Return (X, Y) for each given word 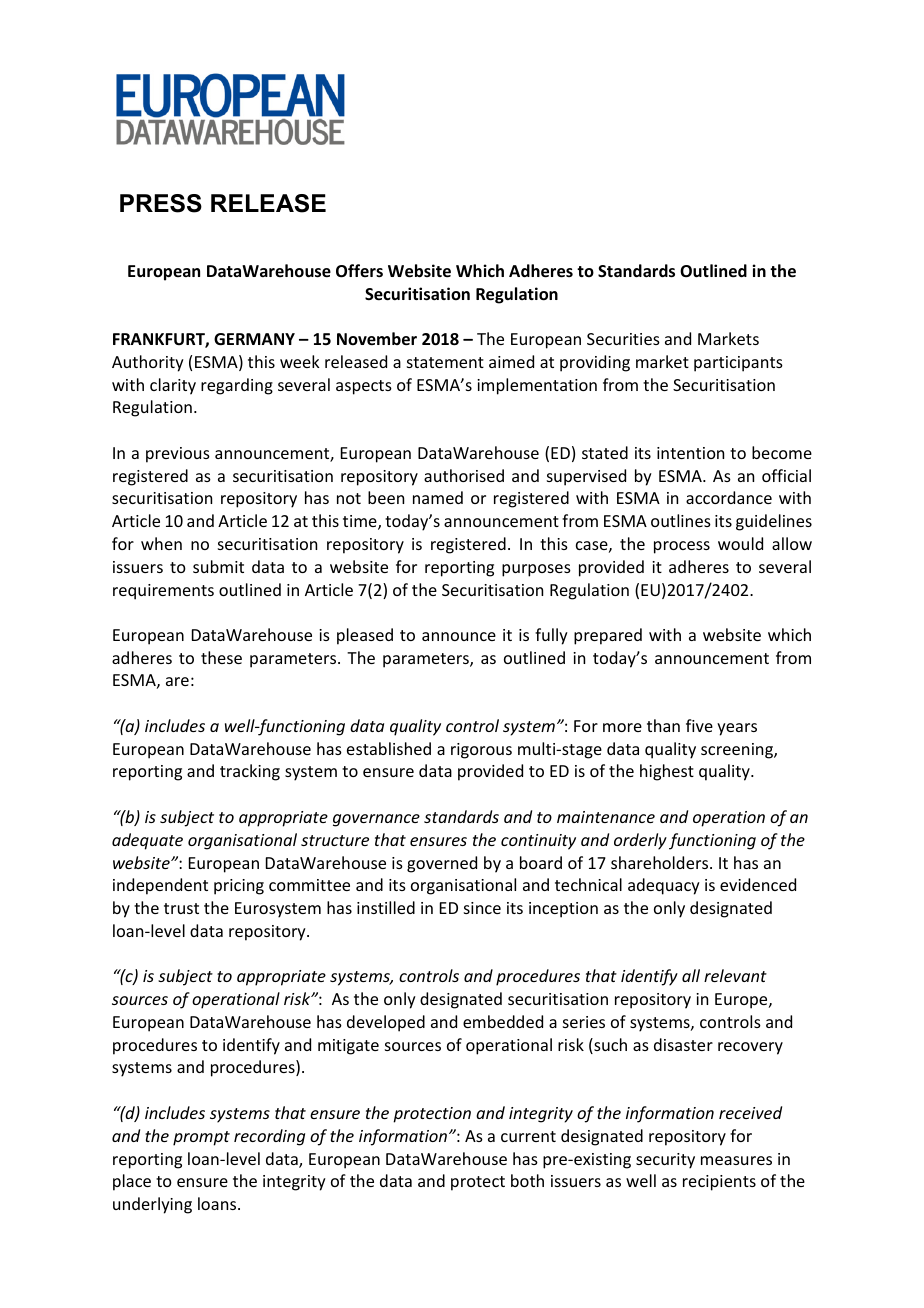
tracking (250, 772)
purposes (536, 570)
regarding (237, 386)
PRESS (161, 203)
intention (690, 453)
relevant (735, 975)
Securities (623, 339)
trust (181, 908)
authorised (464, 475)
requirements (163, 592)
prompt (201, 1138)
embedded (503, 1021)
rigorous (481, 751)
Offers (359, 271)
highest (667, 772)
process (682, 547)
